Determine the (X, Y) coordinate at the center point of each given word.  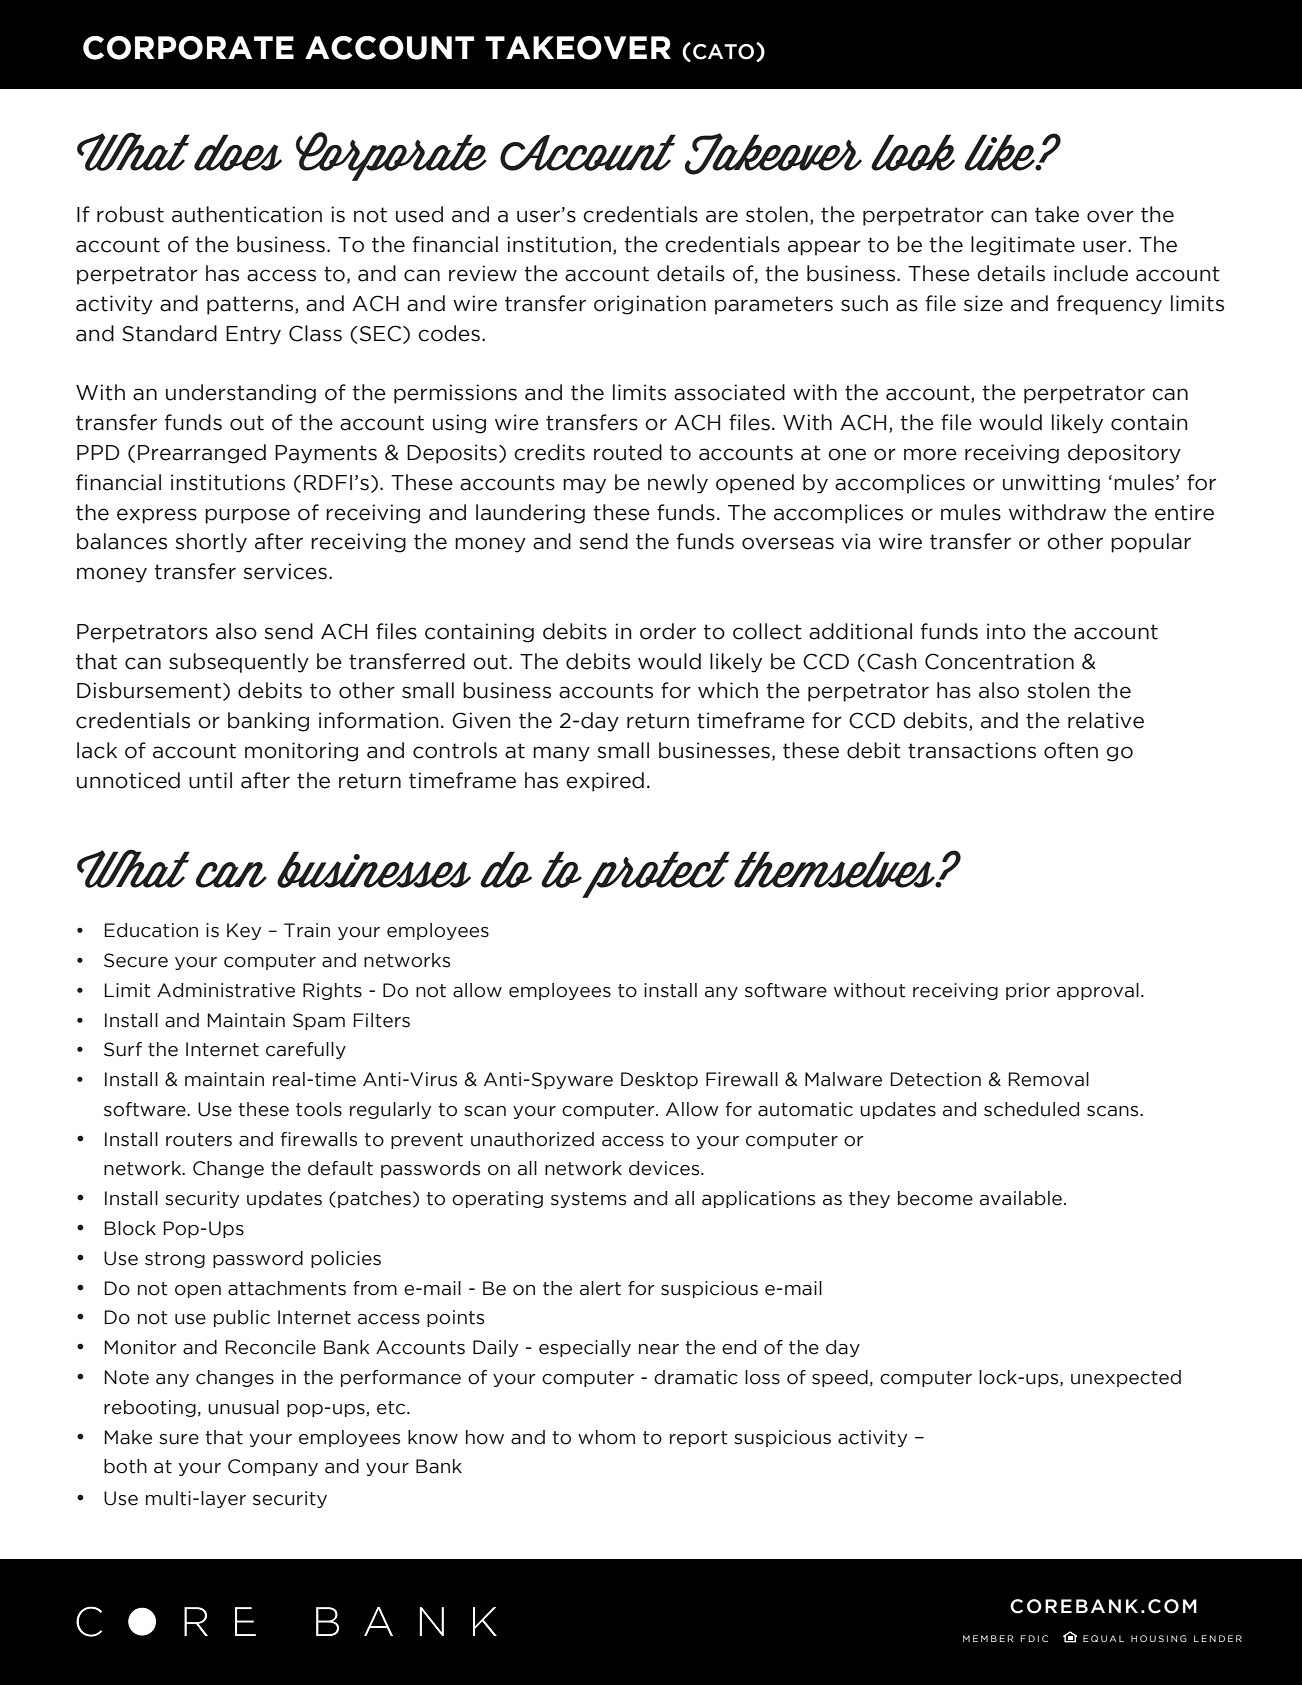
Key (244, 931)
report (698, 1439)
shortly (211, 543)
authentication (247, 214)
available (1021, 1198)
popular (1151, 543)
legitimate (1023, 246)
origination (650, 305)
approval (1098, 991)
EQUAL (1103, 1638)
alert (600, 1288)
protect (656, 874)
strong (175, 1260)
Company (273, 1467)
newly (678, 484)
